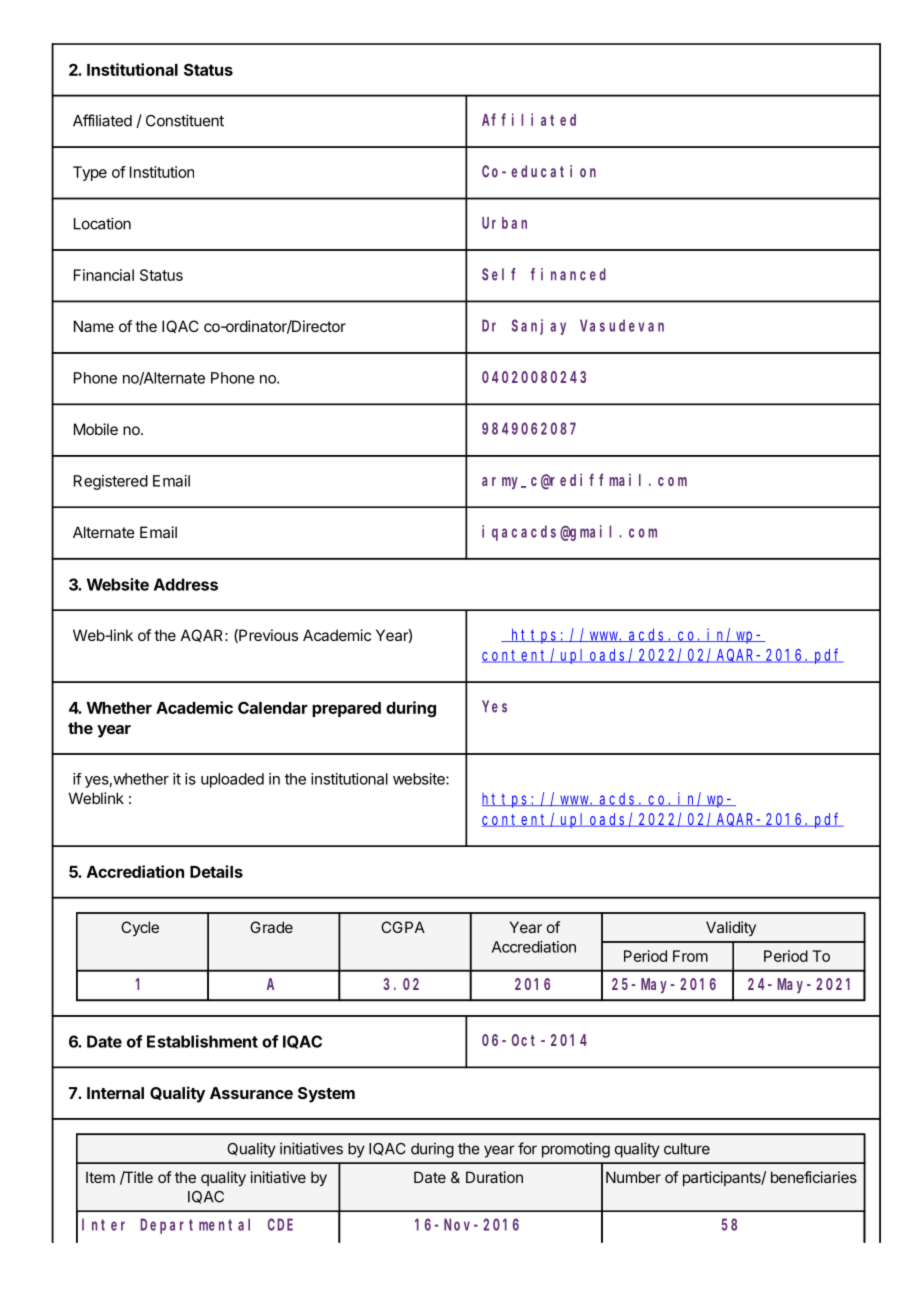 The width and height of the image is (924, 1308). Describe the element at coordinates (504, 223) in the image. I see `Urban` at that location.
